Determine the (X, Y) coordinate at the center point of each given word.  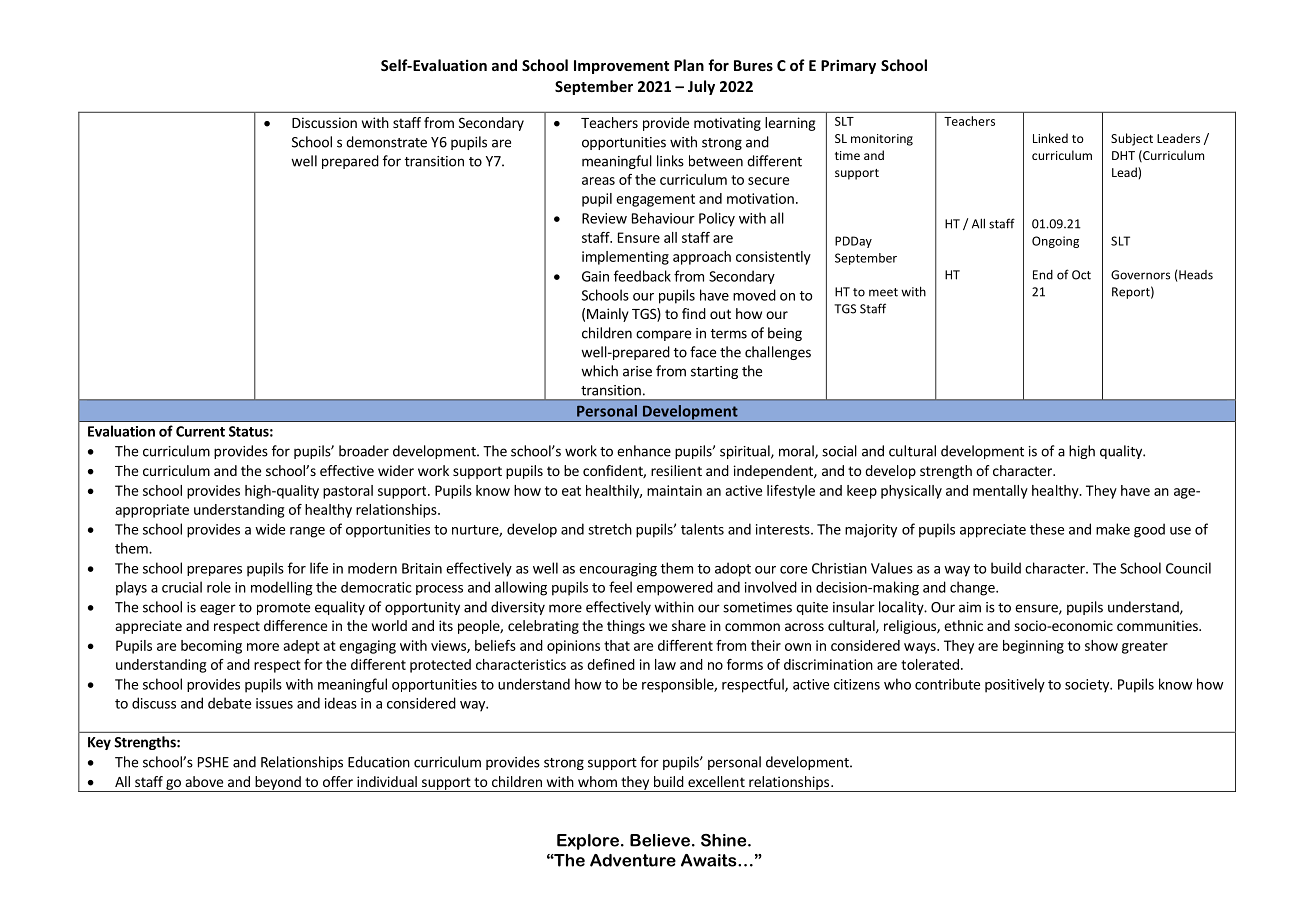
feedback (642, 276)
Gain (595, 276)
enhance (644, 451)
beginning (1033, 647)
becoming (211, 647)
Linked (1050, 138)
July (701, 87)
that (617, 645)
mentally (1000, 492)
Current (200, 431)
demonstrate (386, 142)
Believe (660, 840)
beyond (278, 784)
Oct (1081, 275)
